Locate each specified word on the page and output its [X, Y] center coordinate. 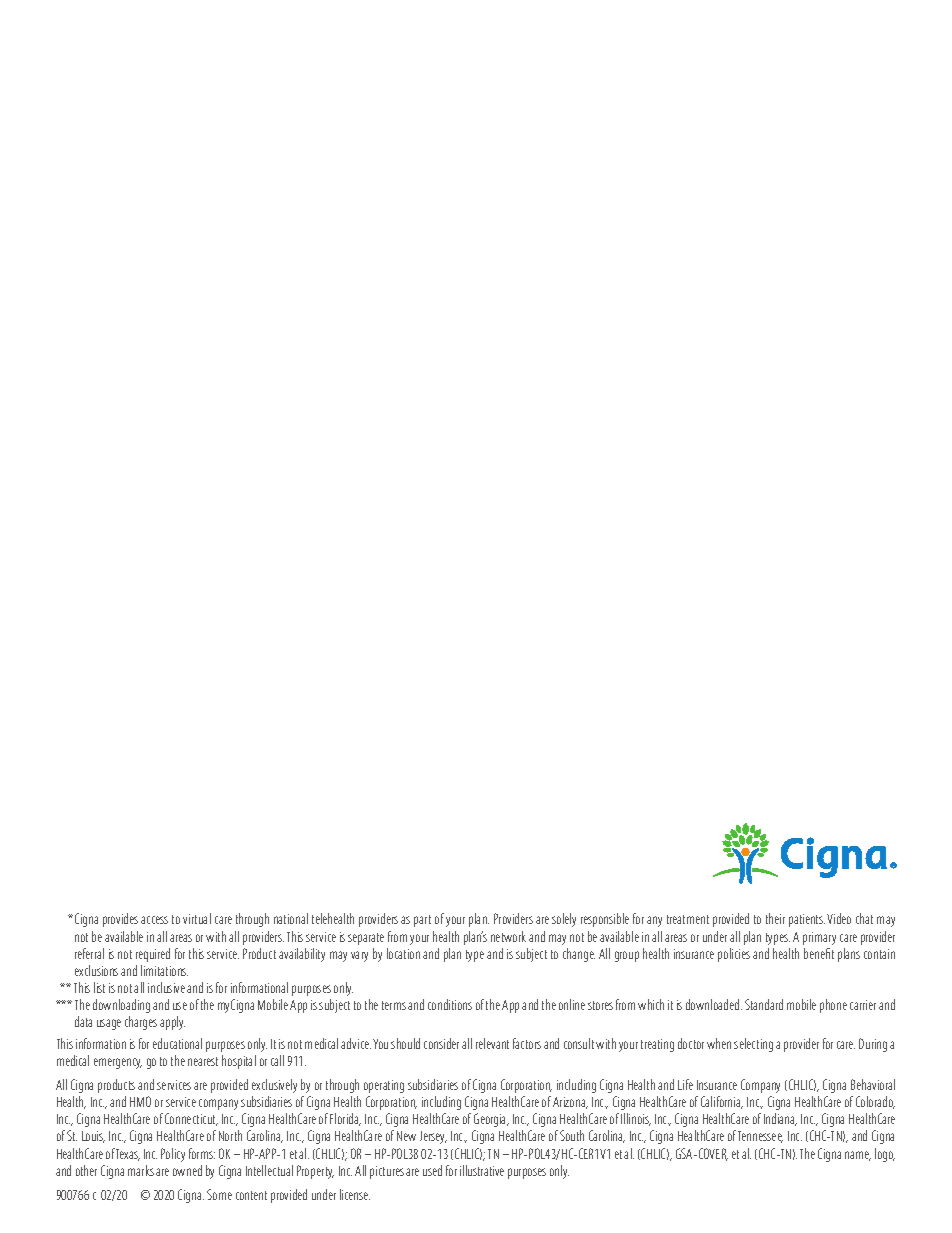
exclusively [274, 1086]
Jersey [433, 1137]
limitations [164, 970]
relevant [492, 1043]
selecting [753, 1045]
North [230, 1135]
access [154, 920]
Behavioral [873, 1084]
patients [807, 920]
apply [172, 1023]
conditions [450, 1004]
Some [219, 1194]
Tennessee [760, 1137]
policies [734, 955]
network [508, 936]
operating [384, 1086]
